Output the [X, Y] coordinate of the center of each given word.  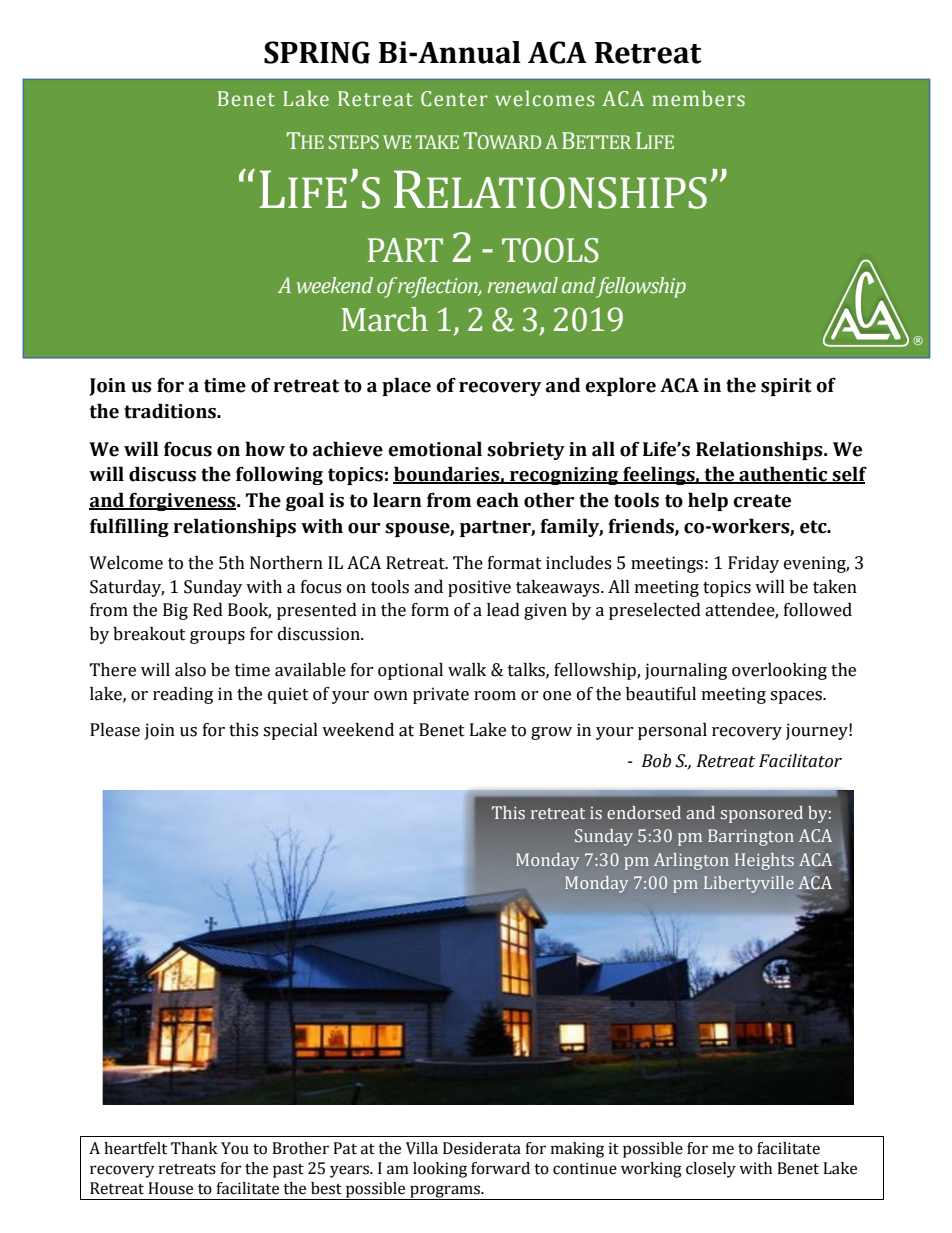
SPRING [317, 52]
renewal [523, 285]
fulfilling [129, 527]
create [762, 501]
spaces [797, 697]
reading [183, 695]
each [497, 500]
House [170, 1188]
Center [454, 99]
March [384, 319]
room [495, 696]
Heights [764, 861]
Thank [194, 1148]
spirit [786, 387]
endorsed [644, 813]
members [698, 98]
